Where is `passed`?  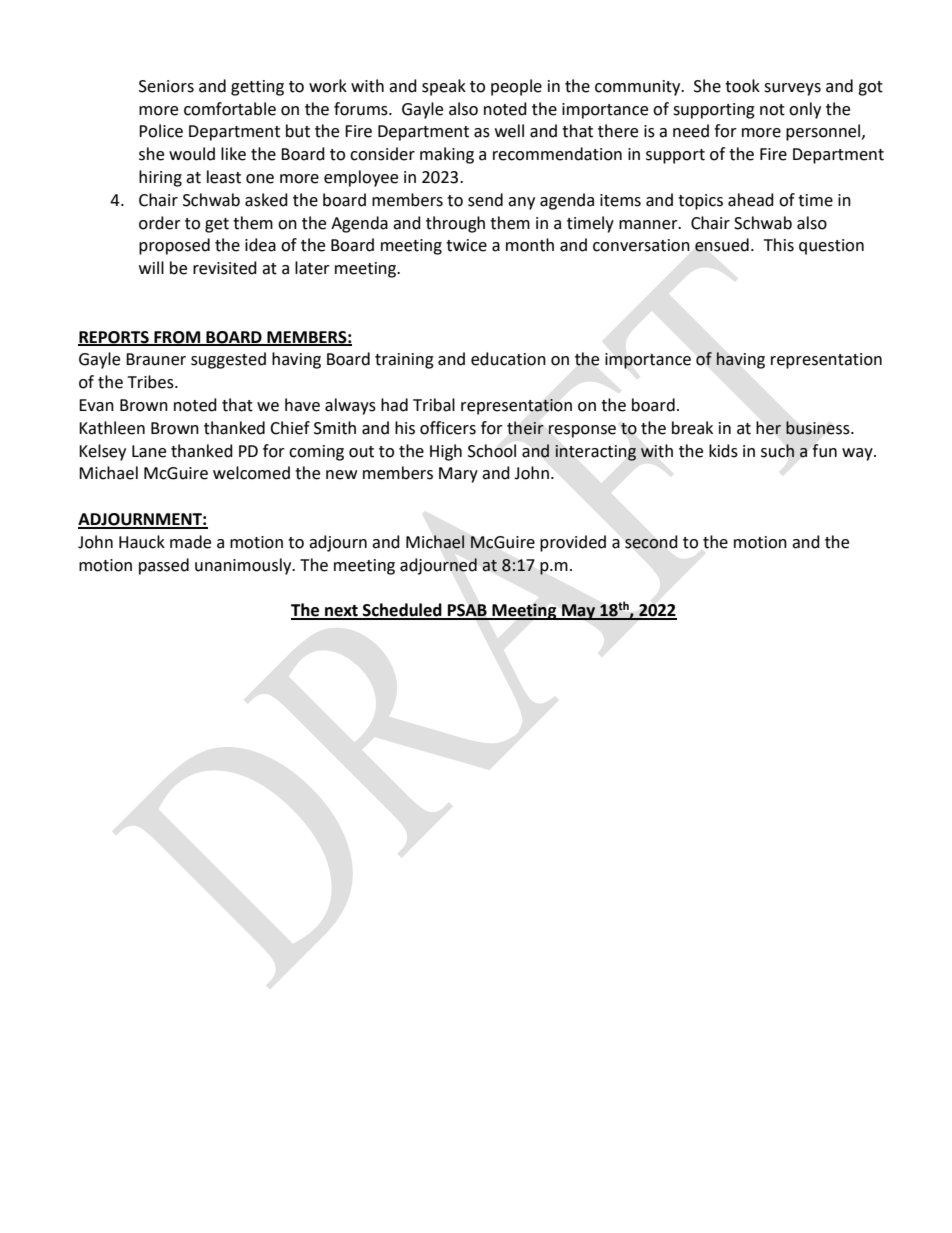
passed is located at coordinates (164, 566).
